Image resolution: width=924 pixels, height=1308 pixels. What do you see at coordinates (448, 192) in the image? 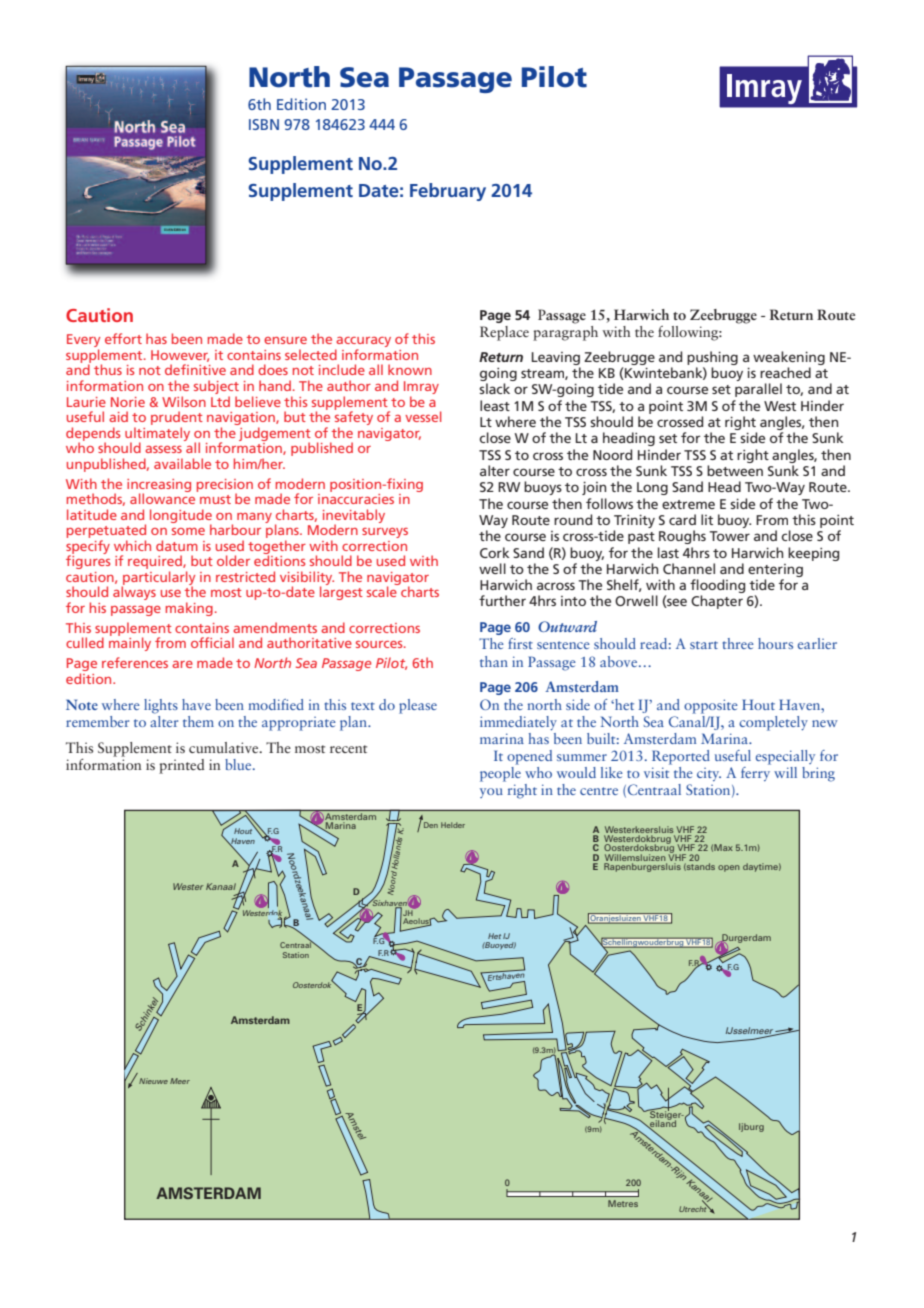
I see `February` at bounding box center [448, 192].
